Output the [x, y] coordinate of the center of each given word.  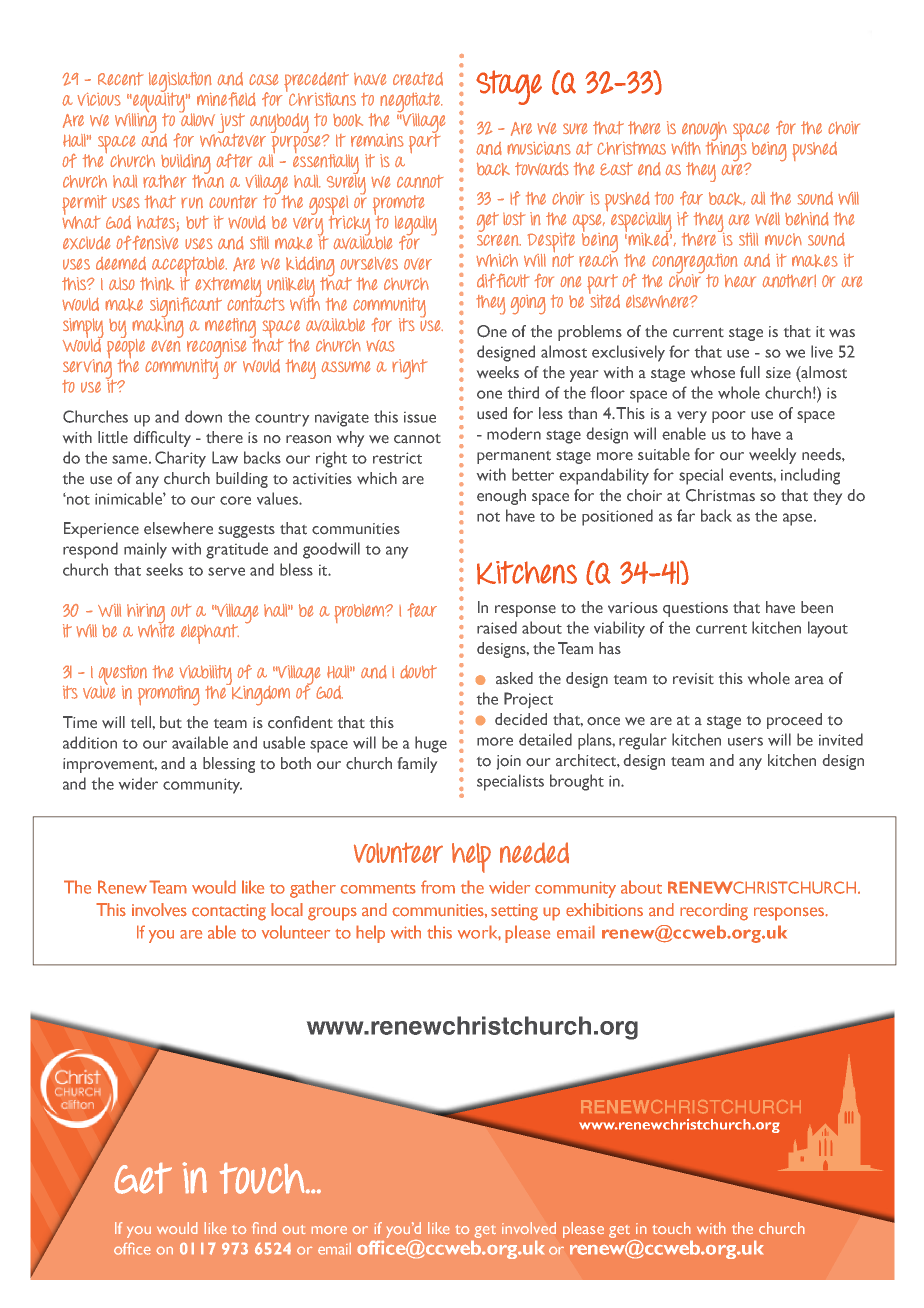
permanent [514, 457]
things [727, 151]
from [438, 887]
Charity [180, 459]
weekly [772, 456]
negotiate [411, 103]
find [264, 1228]
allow [197, 119]
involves [159, 910]
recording [714, 912]
